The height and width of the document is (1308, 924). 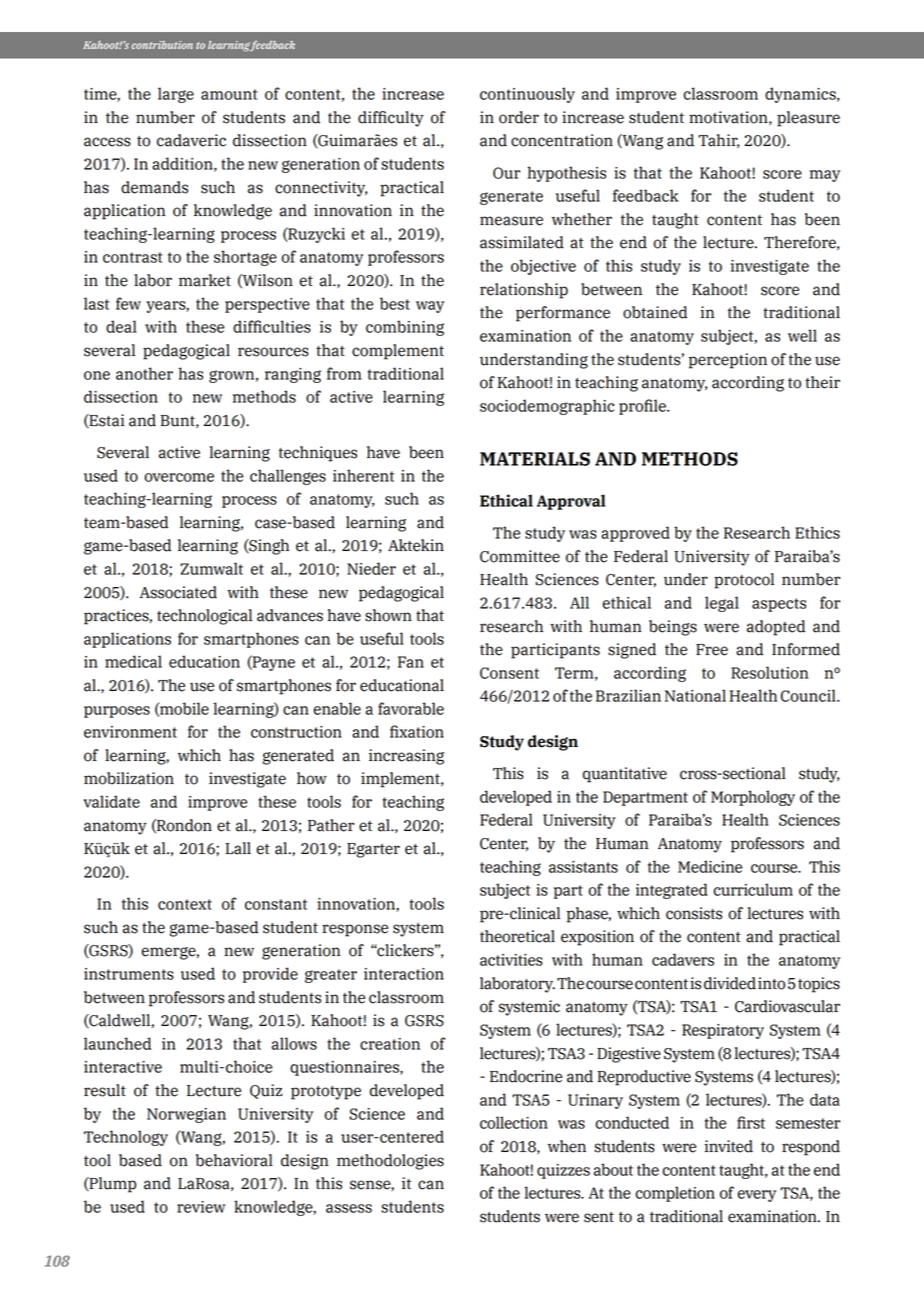 What do you see at coordinates (390, 1162) in the document?
I see `methodologies` at bounding box center [390, 1162].
